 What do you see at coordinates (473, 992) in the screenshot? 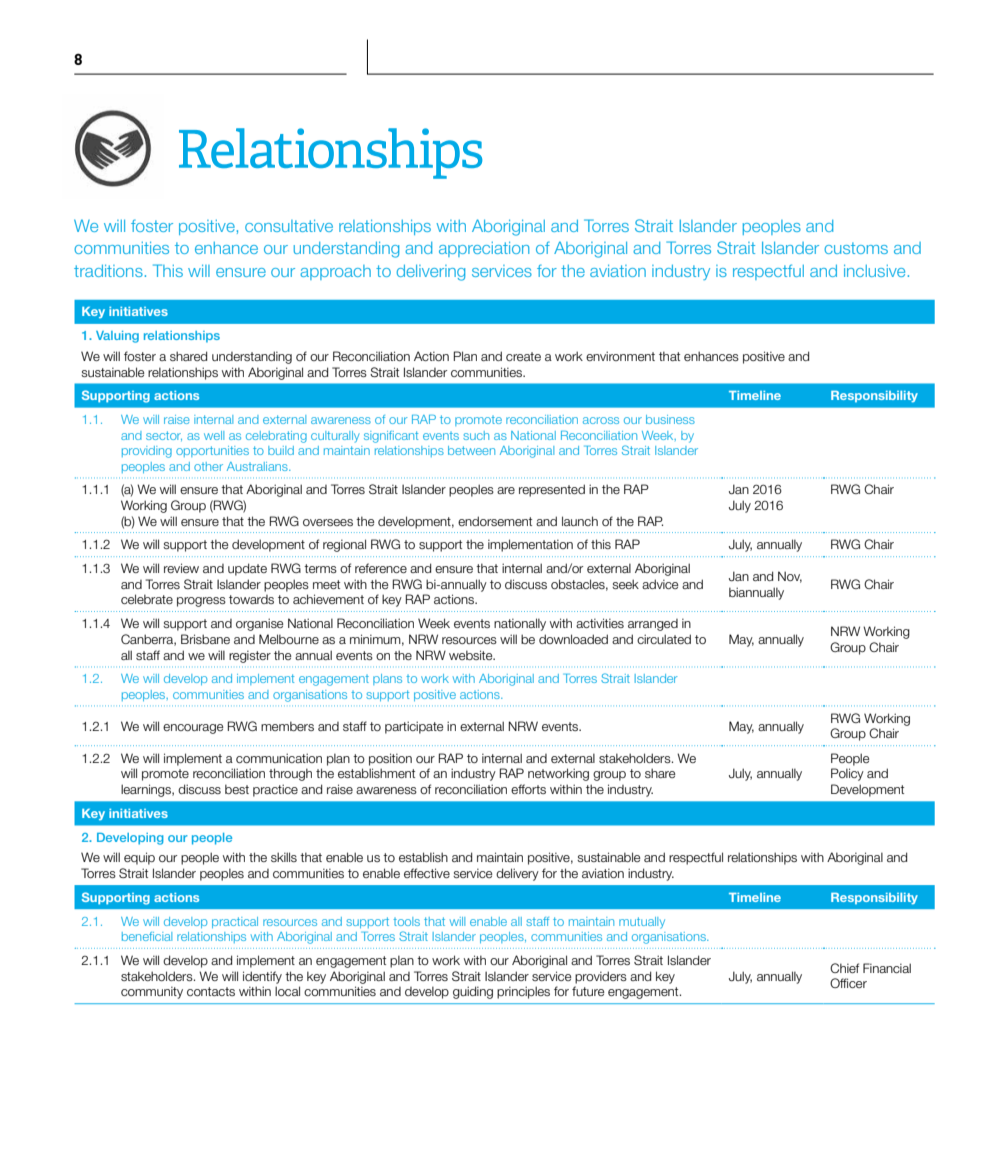
I see `guiding` at bounding box center [473, 992].
